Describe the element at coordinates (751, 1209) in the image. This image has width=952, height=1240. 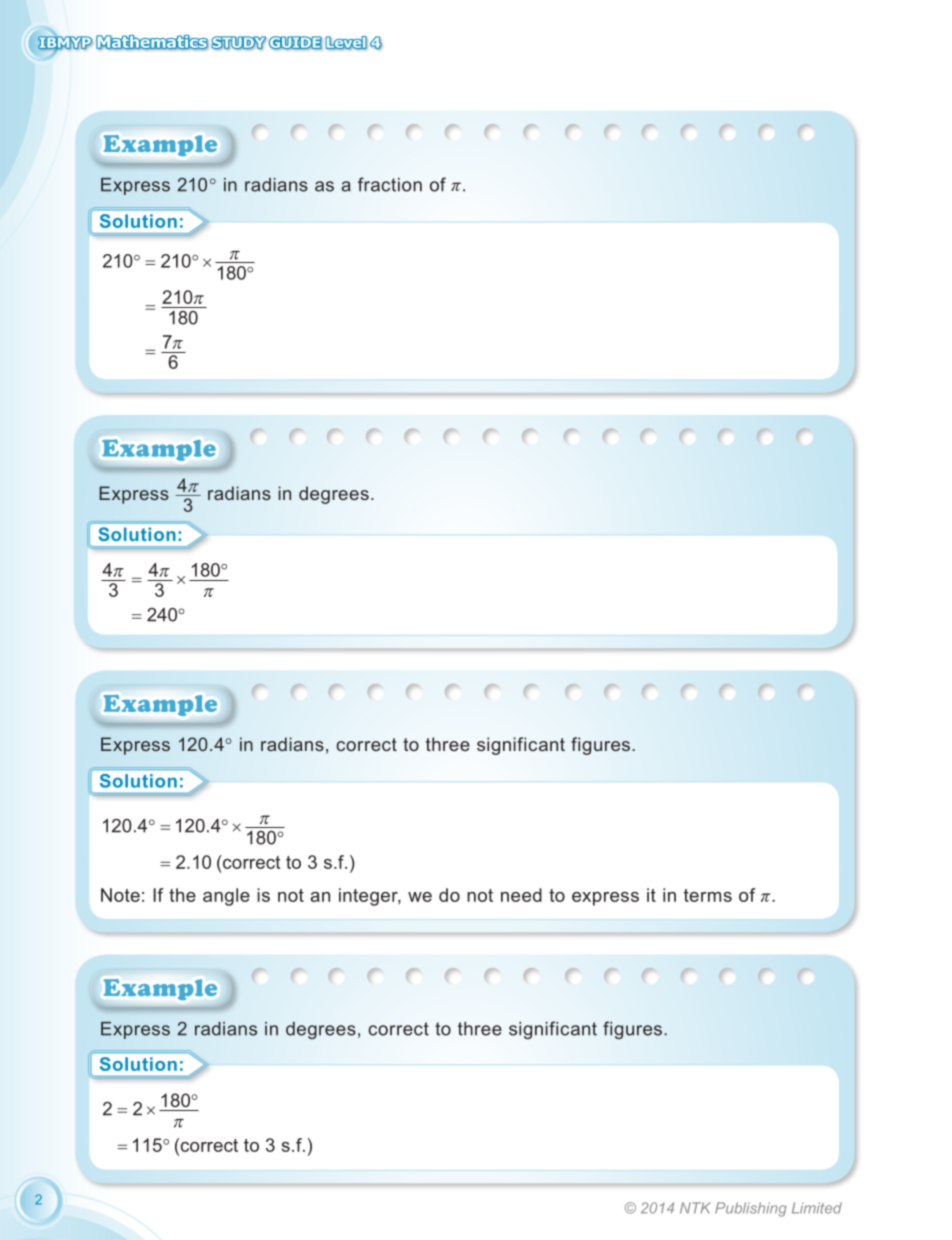
I see `Publishing` at that location.
